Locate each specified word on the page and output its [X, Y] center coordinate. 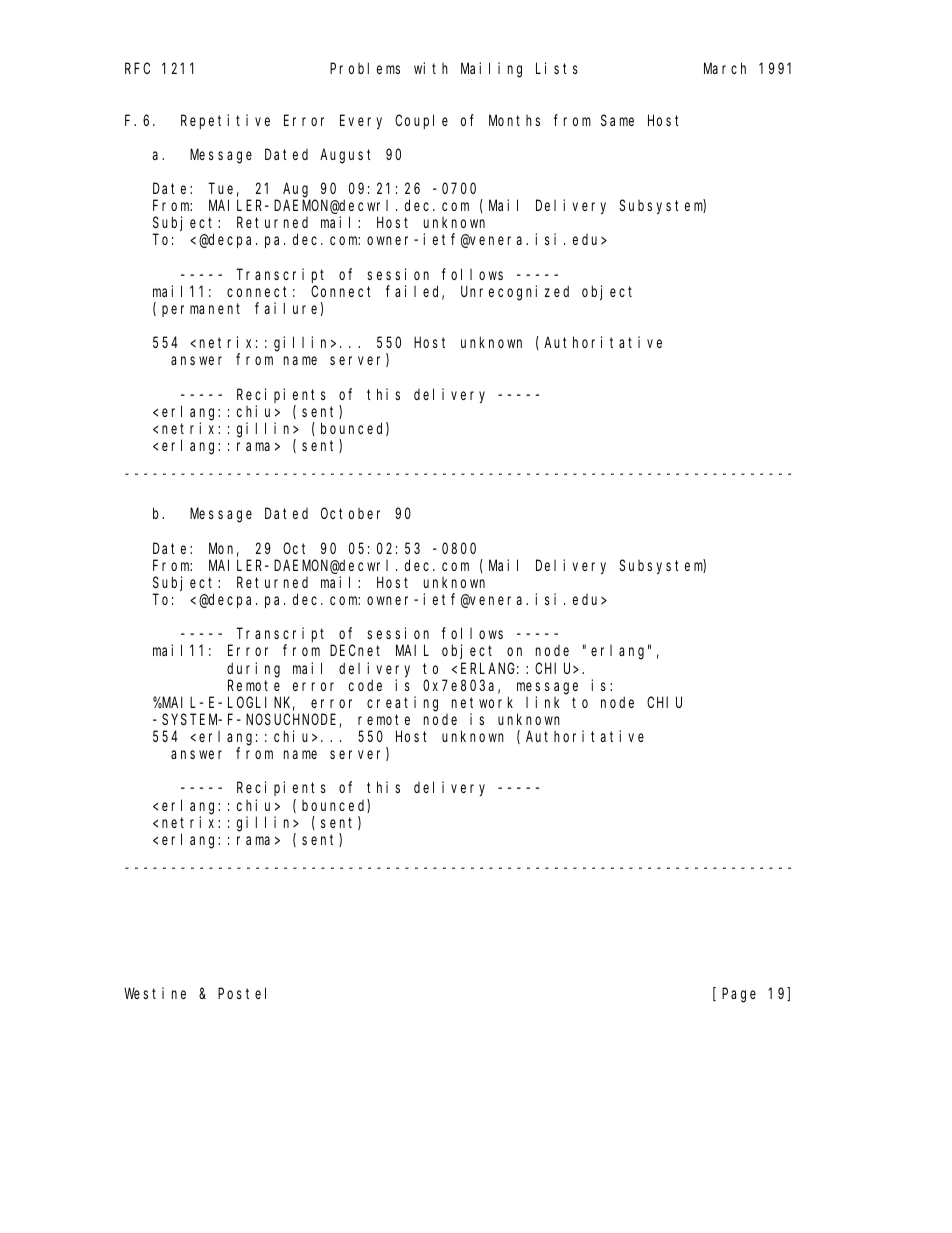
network [482, 702]
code [365, 685]
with [431, 68]
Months [514, 120]
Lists [557, 68]
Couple [421, 121]
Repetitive [225, 121]
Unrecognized [515, 293]
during [253, 670]
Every [361, 122]
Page [739, 995]
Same [617, 120]
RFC [137, 68]
